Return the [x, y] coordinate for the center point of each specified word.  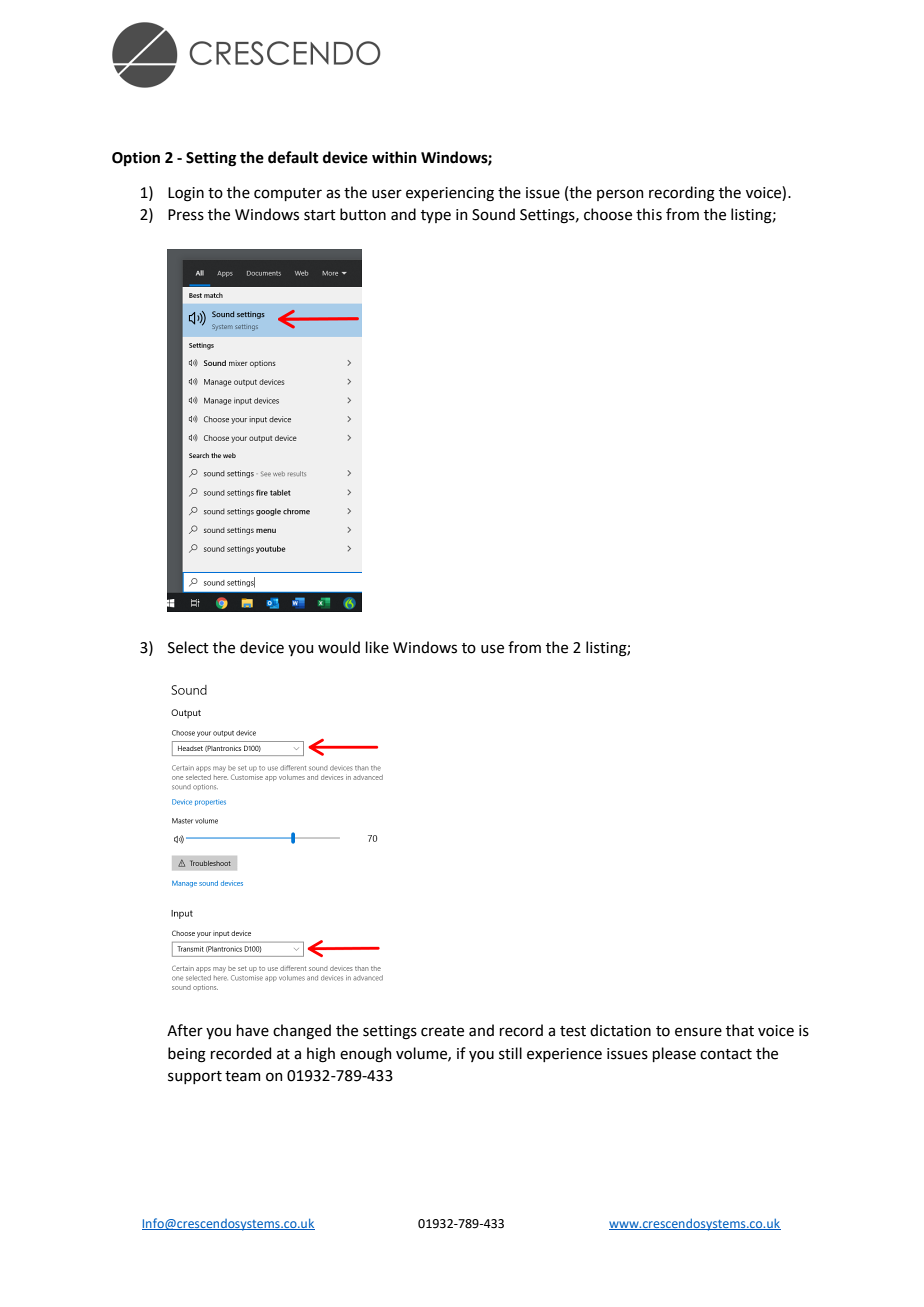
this [649, 214]
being [187, 1055]
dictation [620, 1030]
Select [188, 647]
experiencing [450, 194]
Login [186, 194]
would [339, 647]
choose [608, 214]
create [442, 1031]
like [377, 647]
